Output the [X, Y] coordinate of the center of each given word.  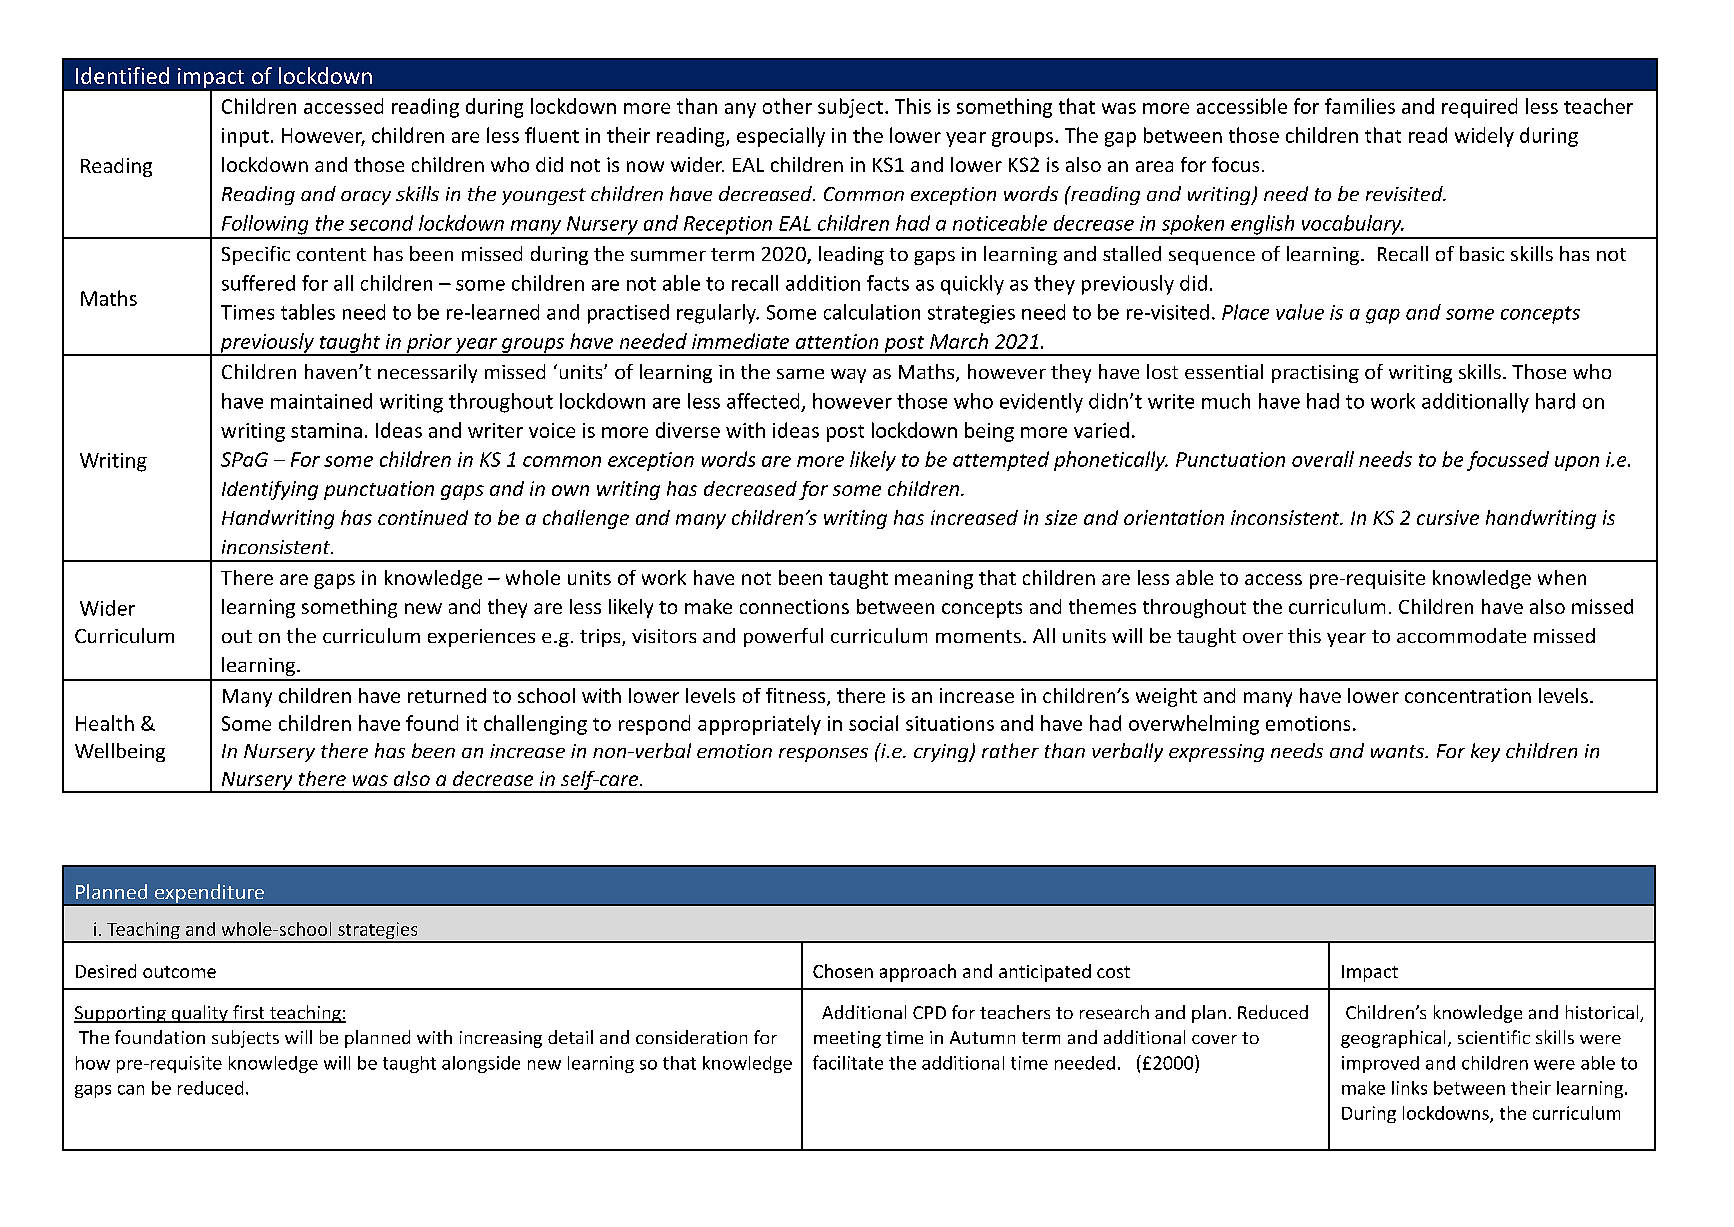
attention [837, 341]
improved [1380, 1064]
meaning [934, 579]
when [1562, 577]
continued [423, 517]
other [787, 106]
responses [823, 755]
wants [1399, 751]
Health [105, 723]
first [249, 1013]
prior [429, 344]
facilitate [848, 1062]
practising [1315, 374]
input [245, 137]
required [1479, 108]
